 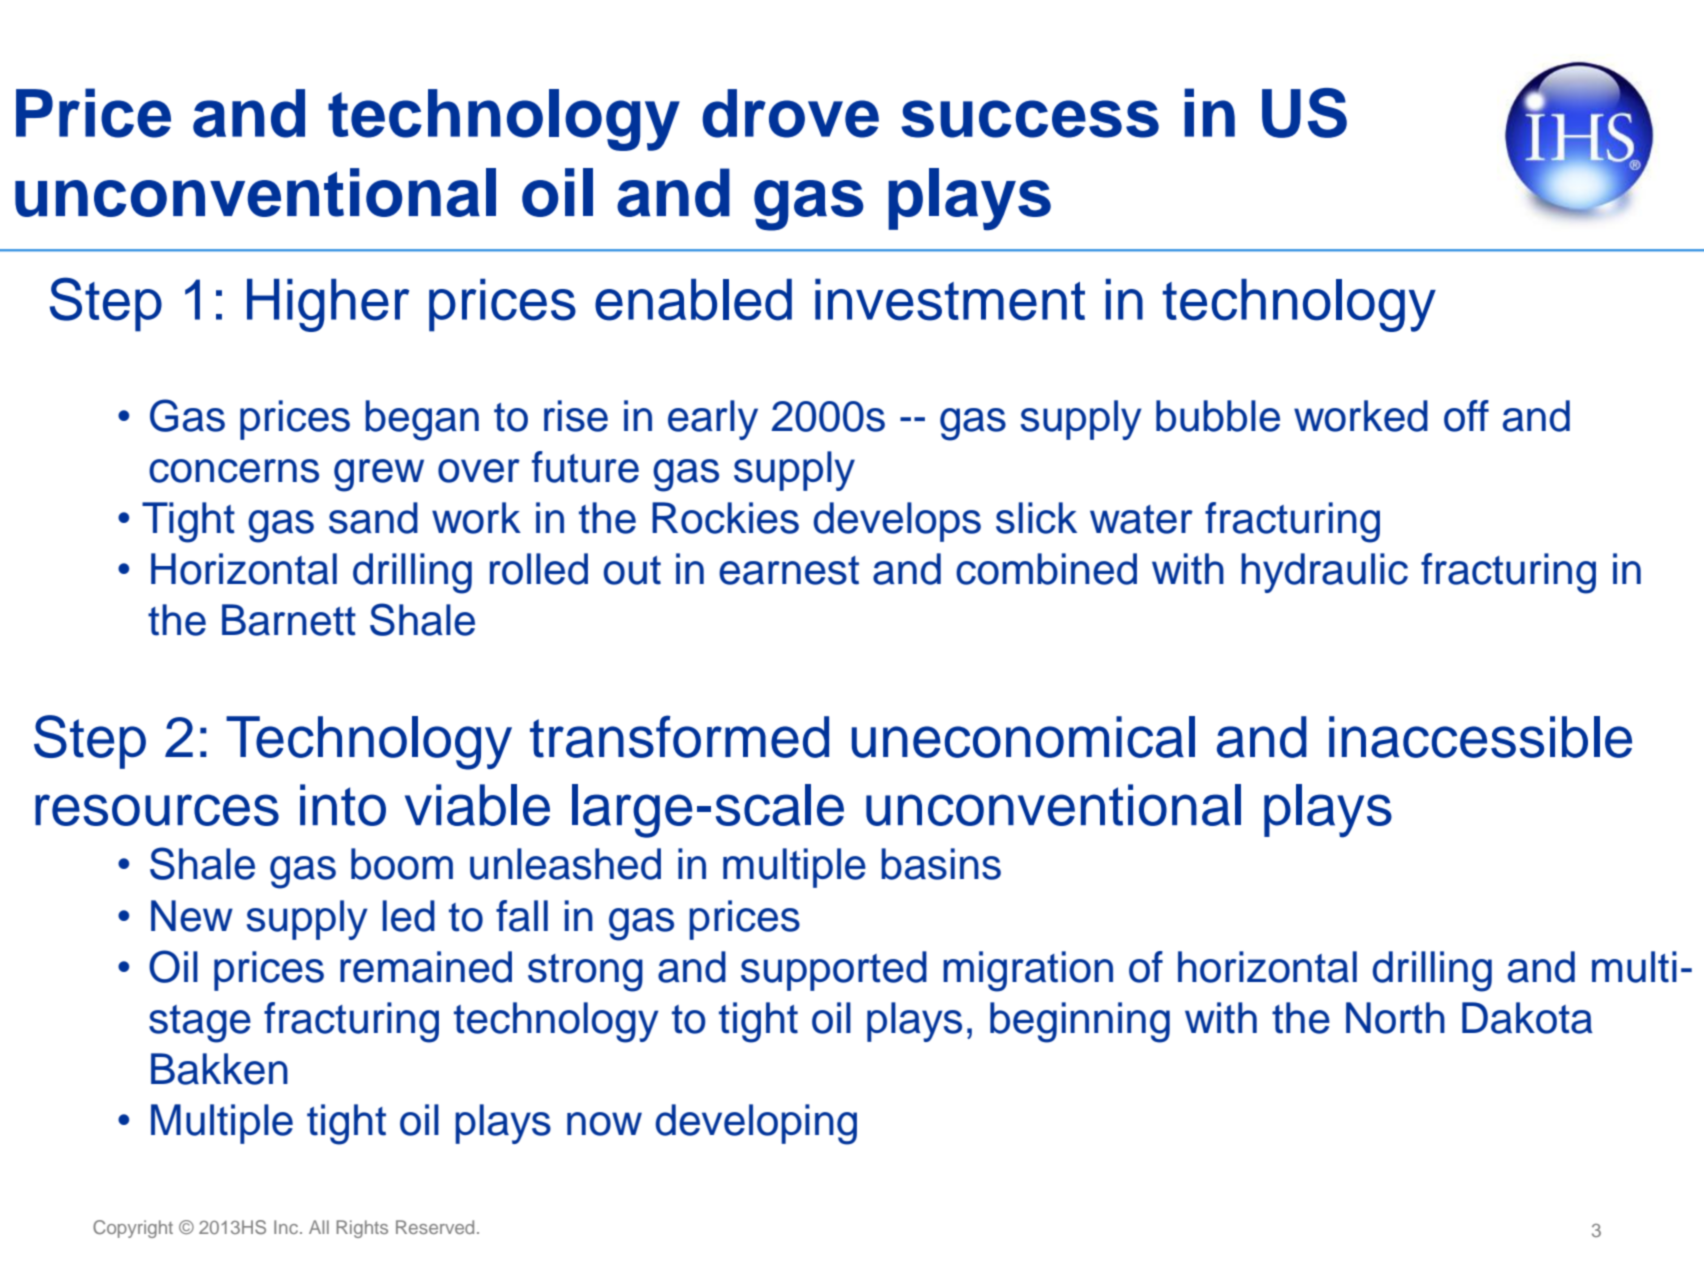 I want to click on Barnett, so click(x=289, y=620).
